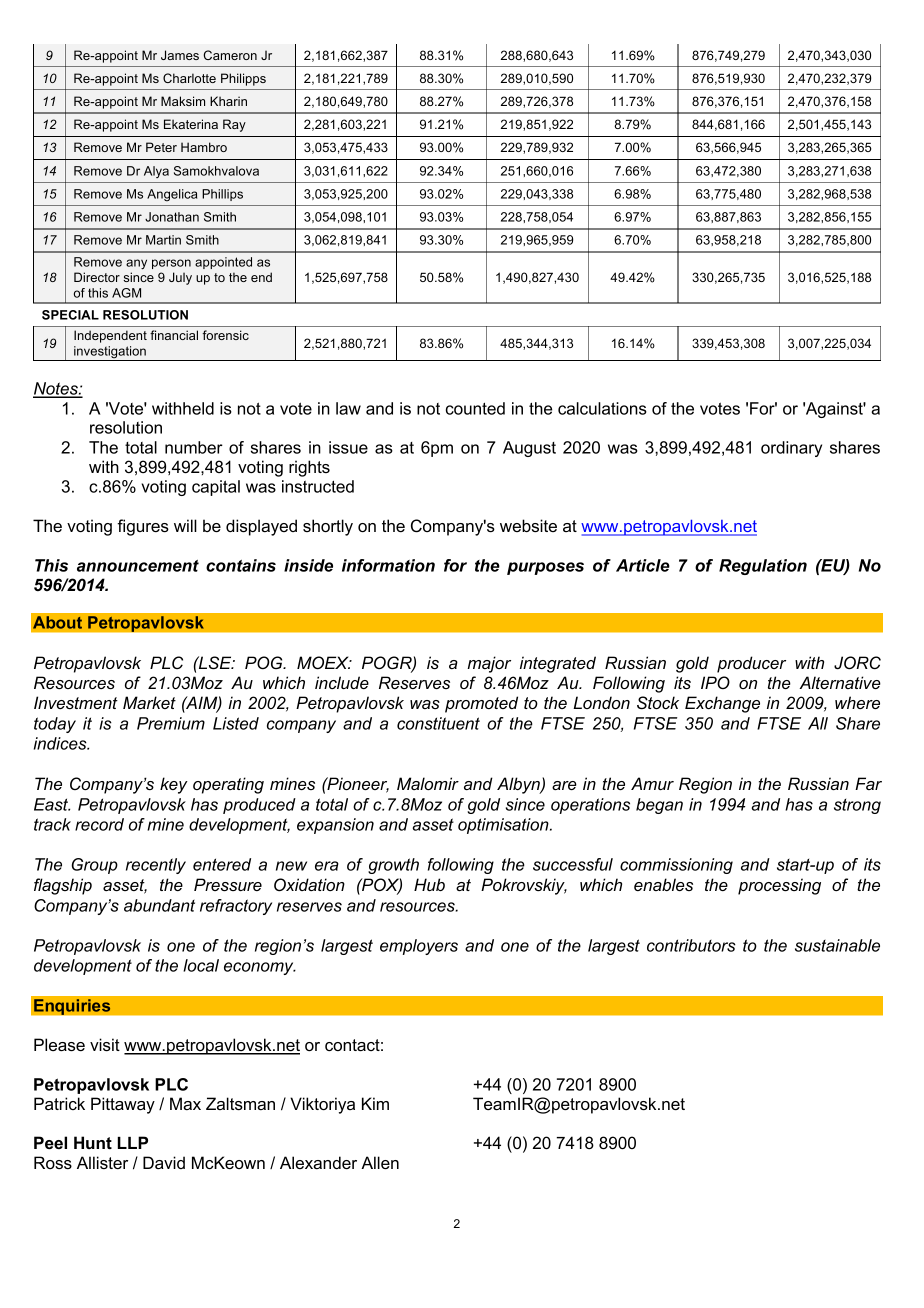 This screenshot has height=1308, width=924. What do you see at coordinates (602, 408) in the screenshot?
I see `calculations` at bounding box center [602, 408].
